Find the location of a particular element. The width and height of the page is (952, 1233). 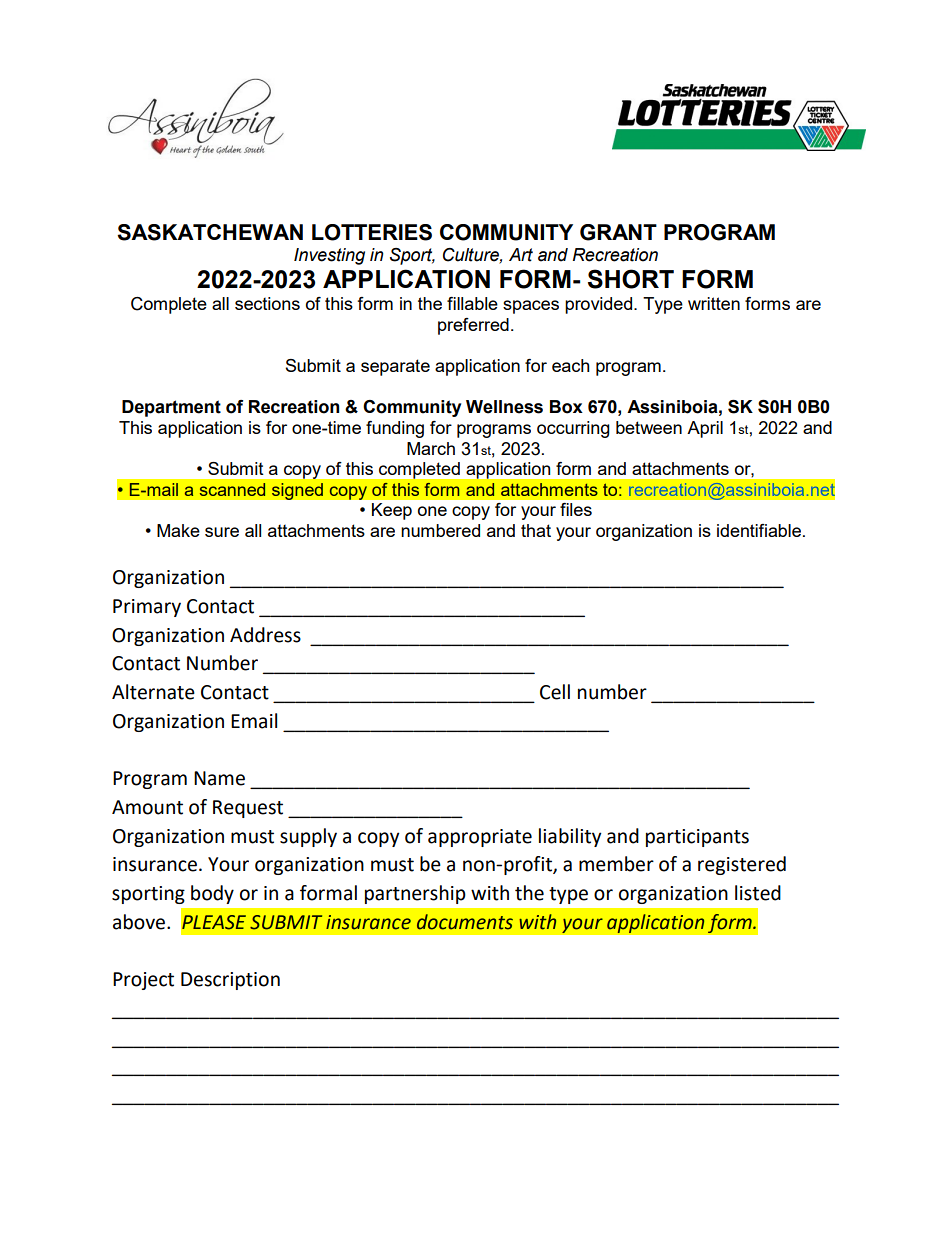

documents is located at coordinates (465, 922).
